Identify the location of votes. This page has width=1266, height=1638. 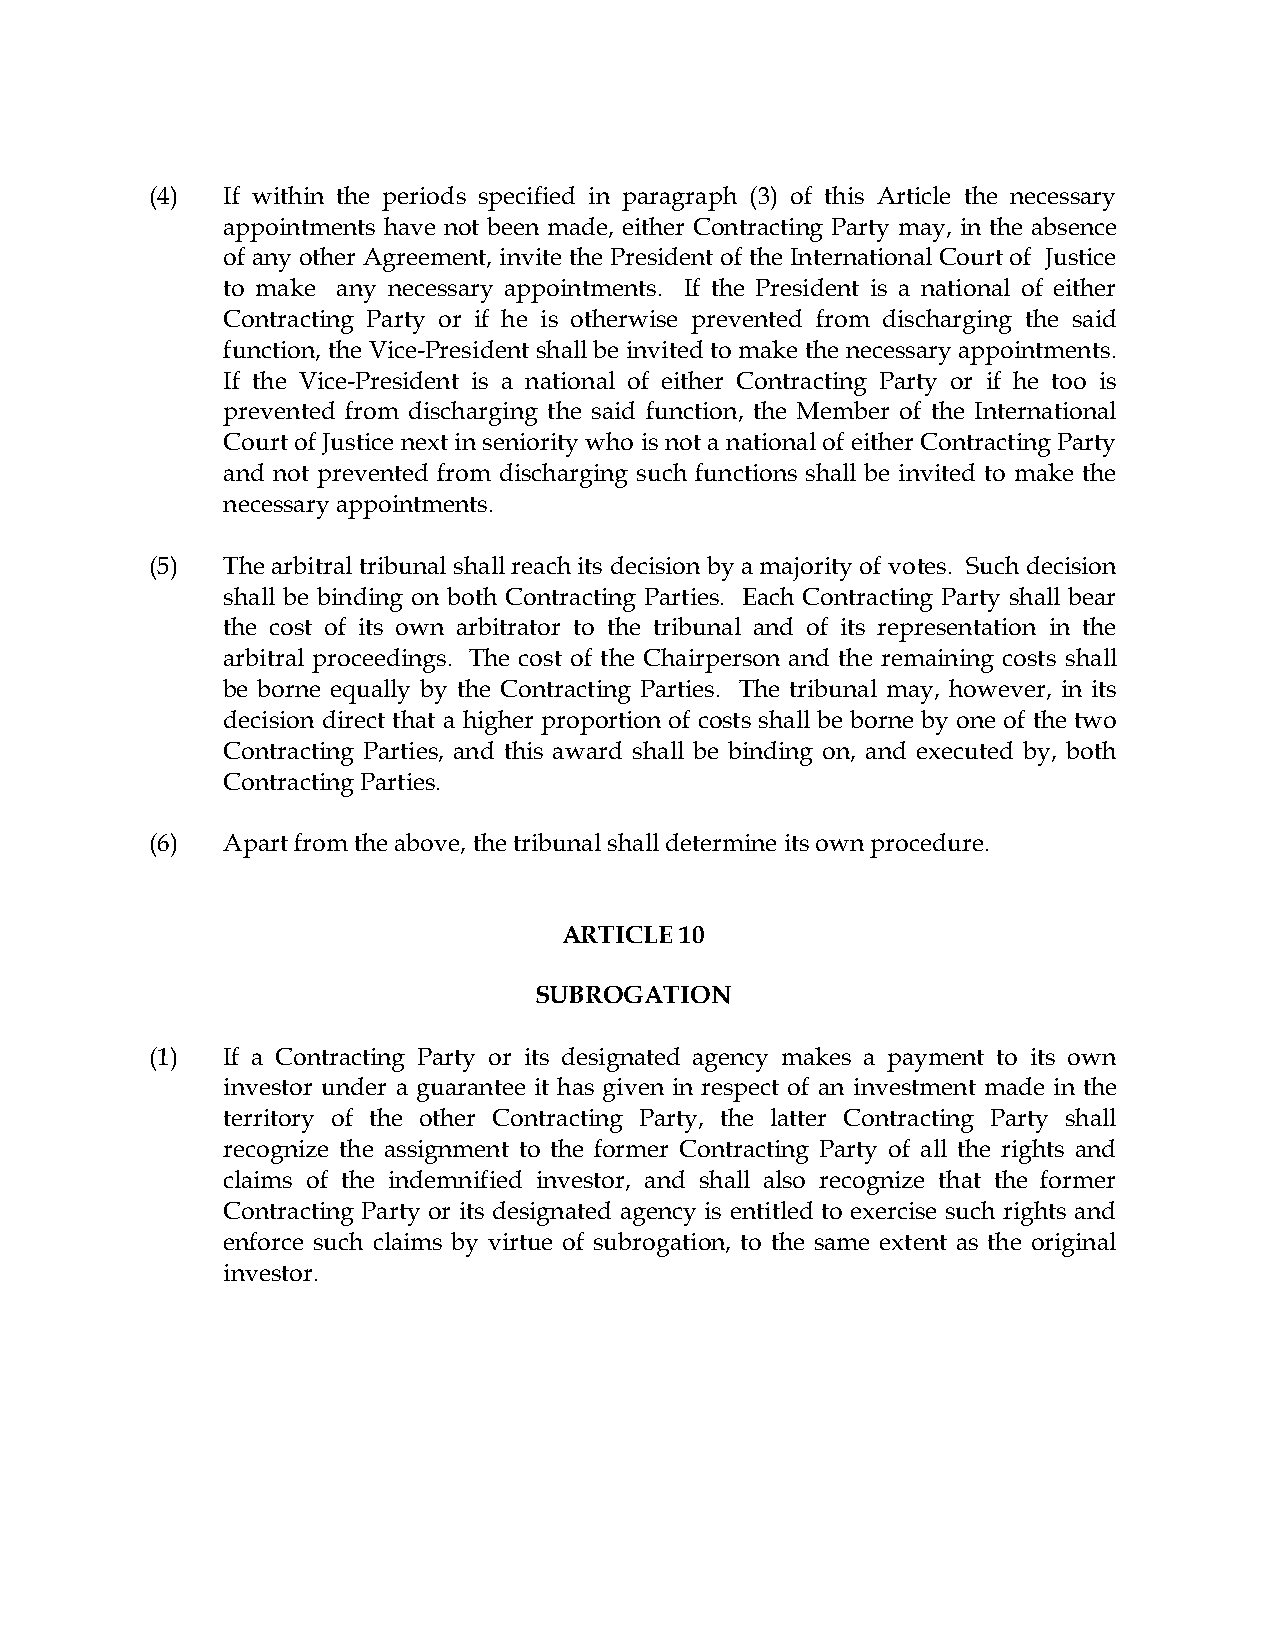
(917, 566).
